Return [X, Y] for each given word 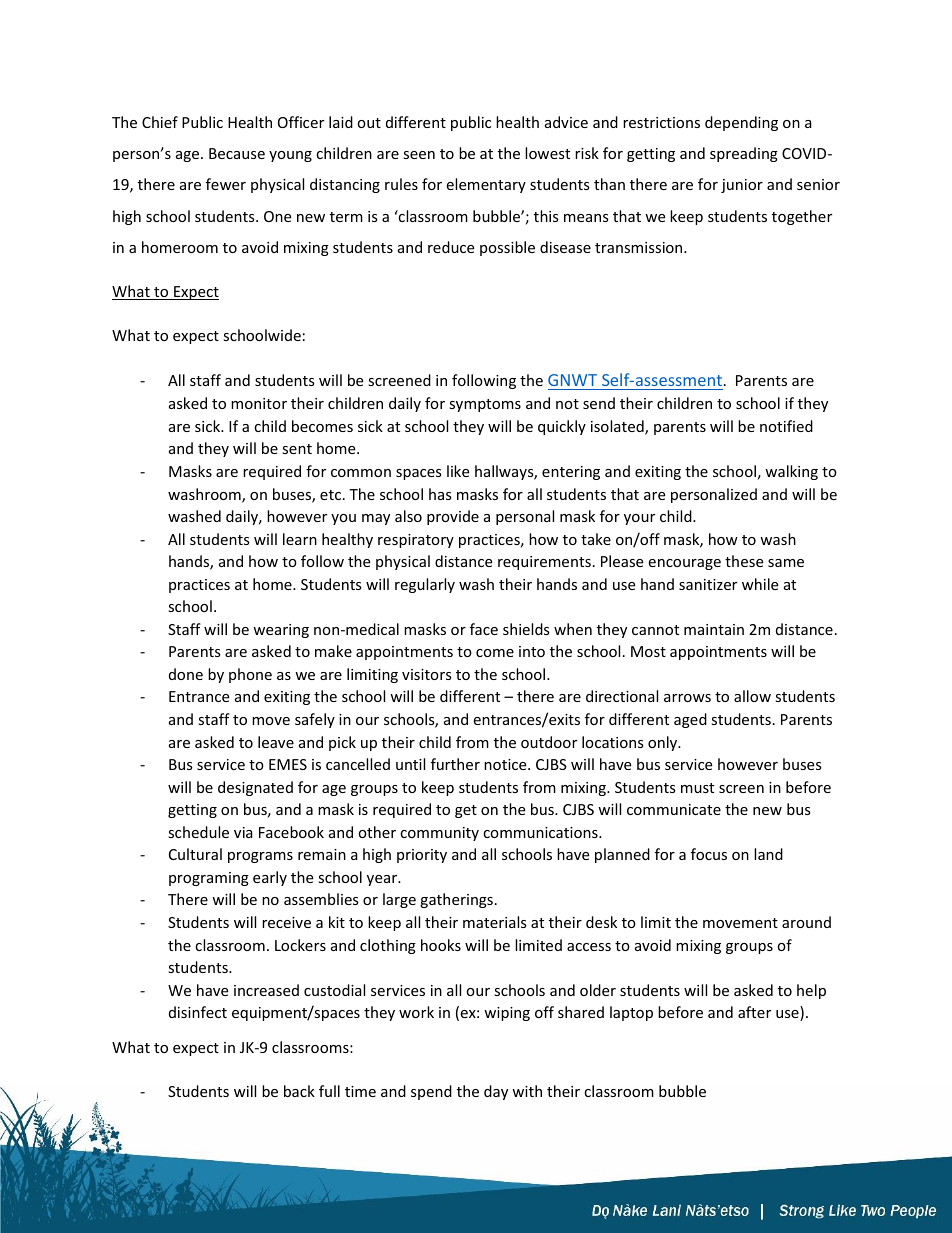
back [299, 1091]
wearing [281, 631]
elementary [486, 185]
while [760, 584]
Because [237, 153]
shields [526, 629]
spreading [744, 154]
